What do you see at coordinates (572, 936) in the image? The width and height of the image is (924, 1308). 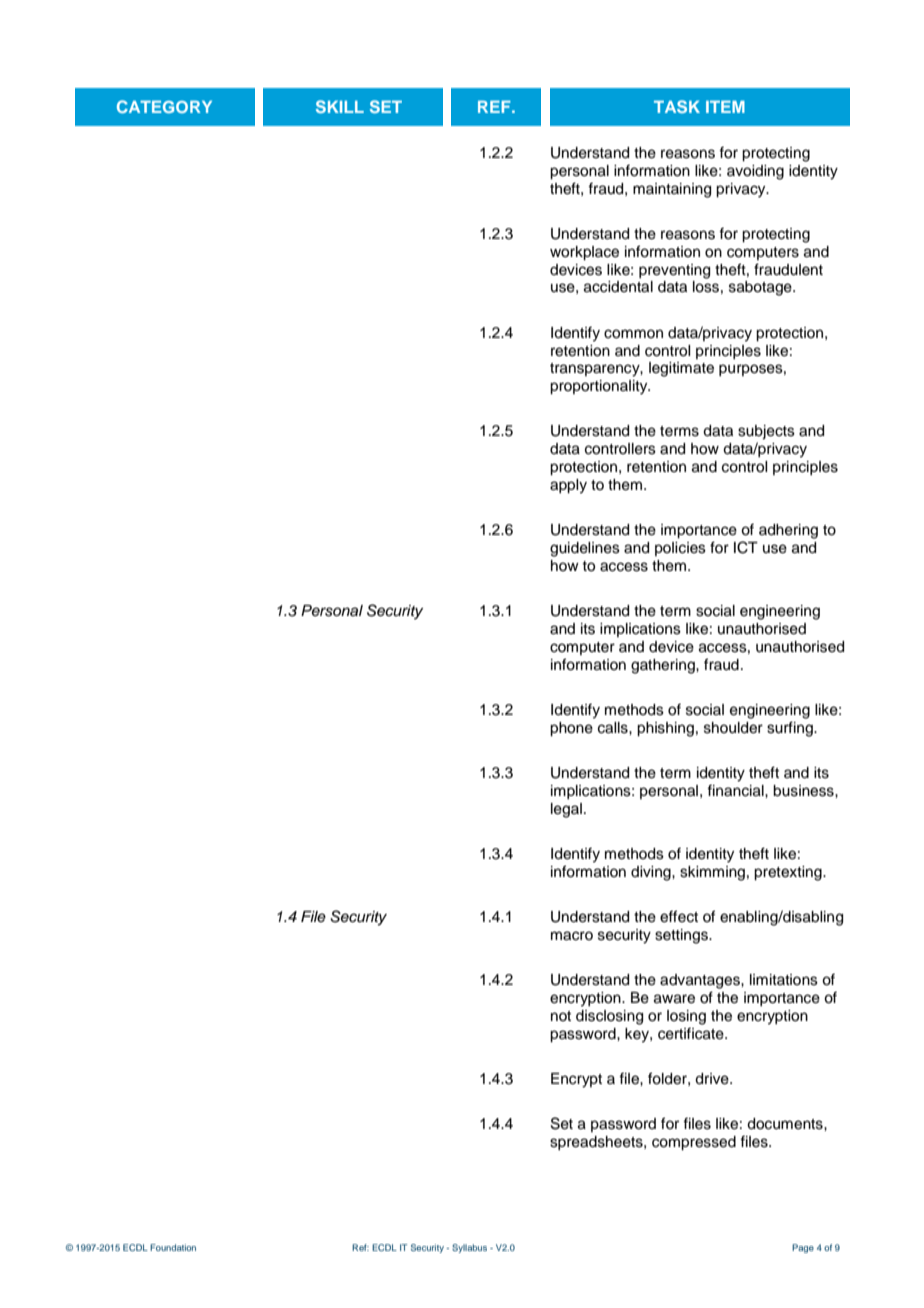 I see `macro` at bounding box center [572, 936].
